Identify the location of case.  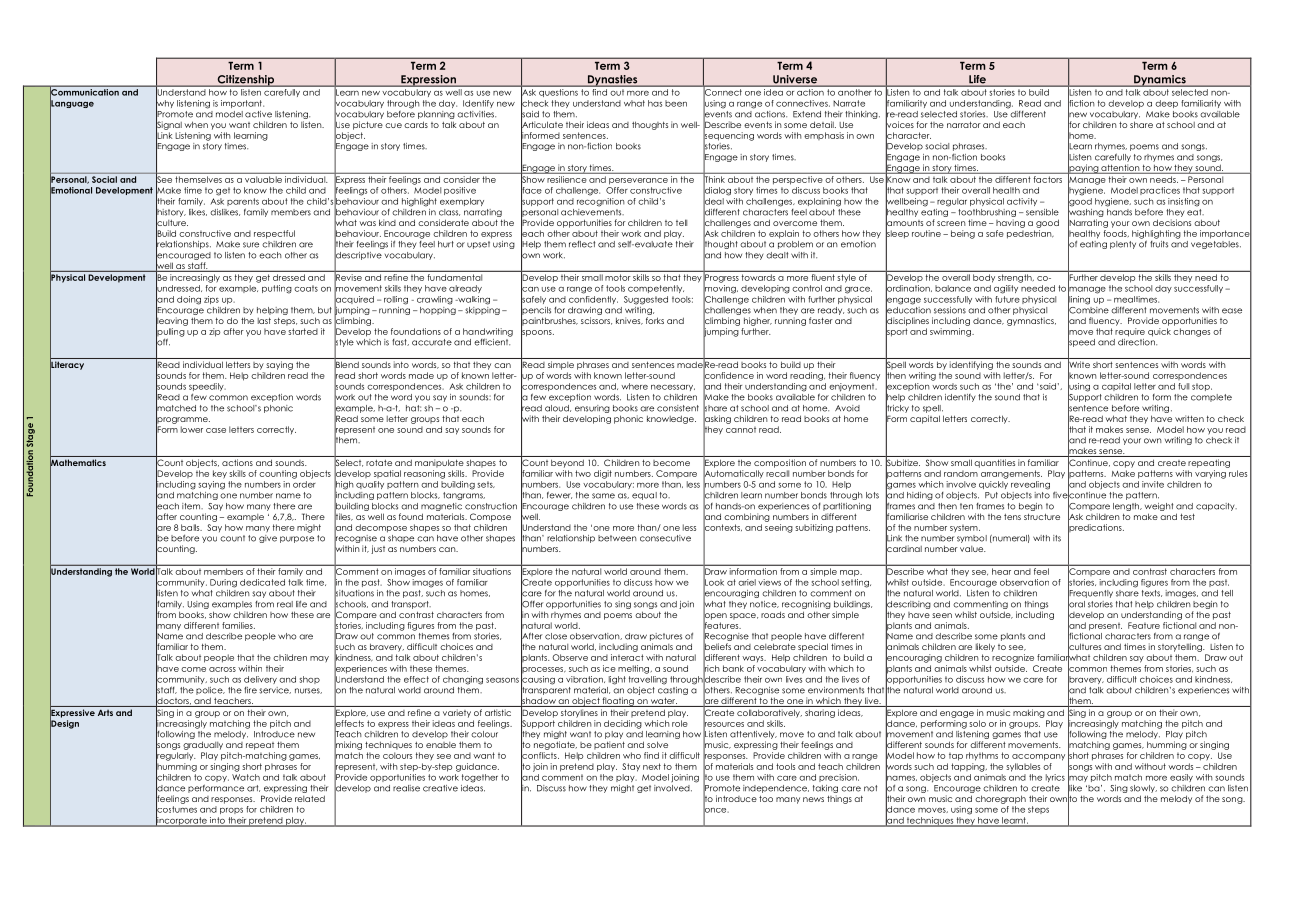
(216, 430).
